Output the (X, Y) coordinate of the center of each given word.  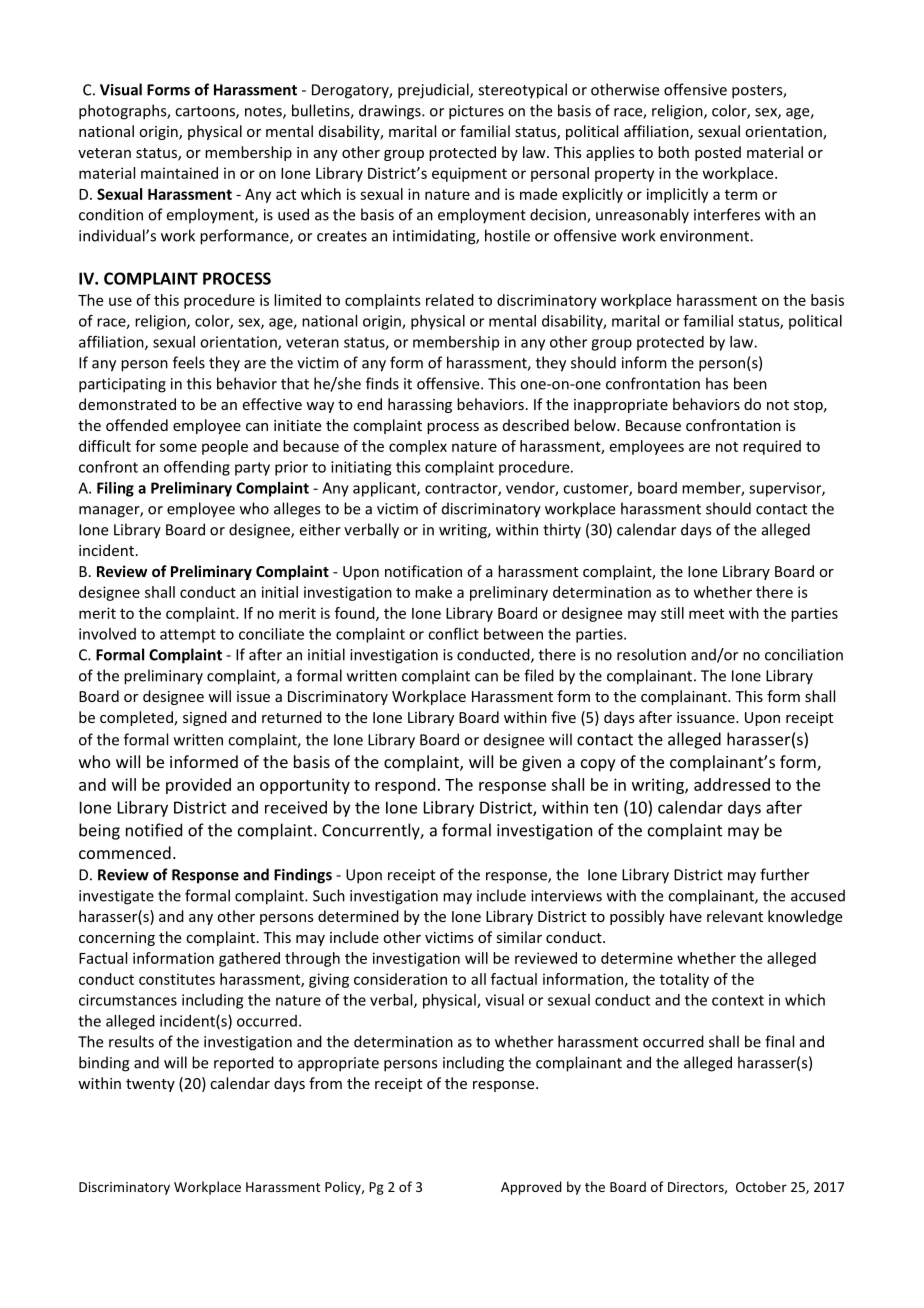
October (761, 1186)
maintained (179, 173)
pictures (476, 112)
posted (718, 153)
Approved (531, 1188)
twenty (150, 1085)
